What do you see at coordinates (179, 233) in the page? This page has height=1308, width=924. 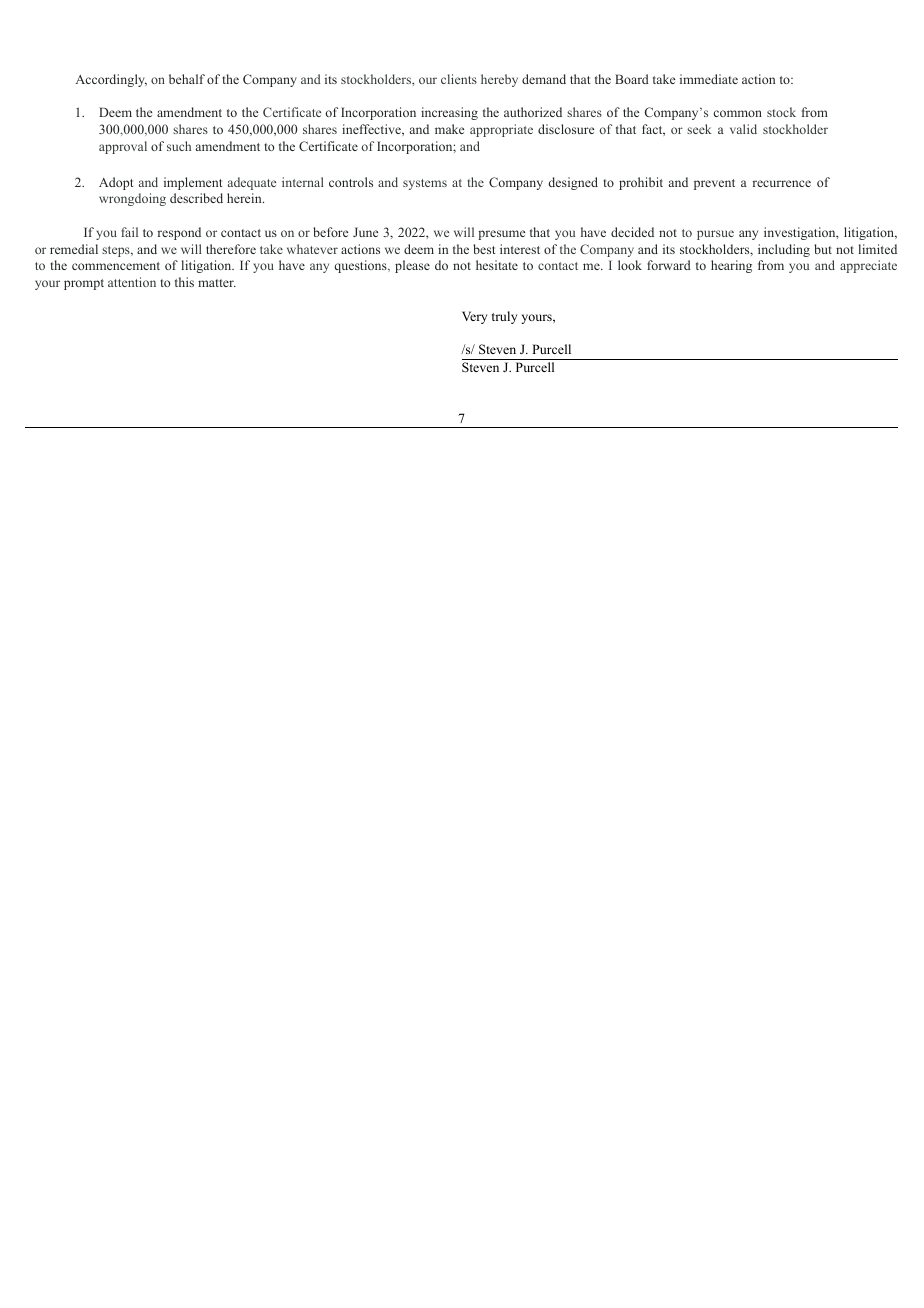 I see `respond` at bounding box center [179, 233].
